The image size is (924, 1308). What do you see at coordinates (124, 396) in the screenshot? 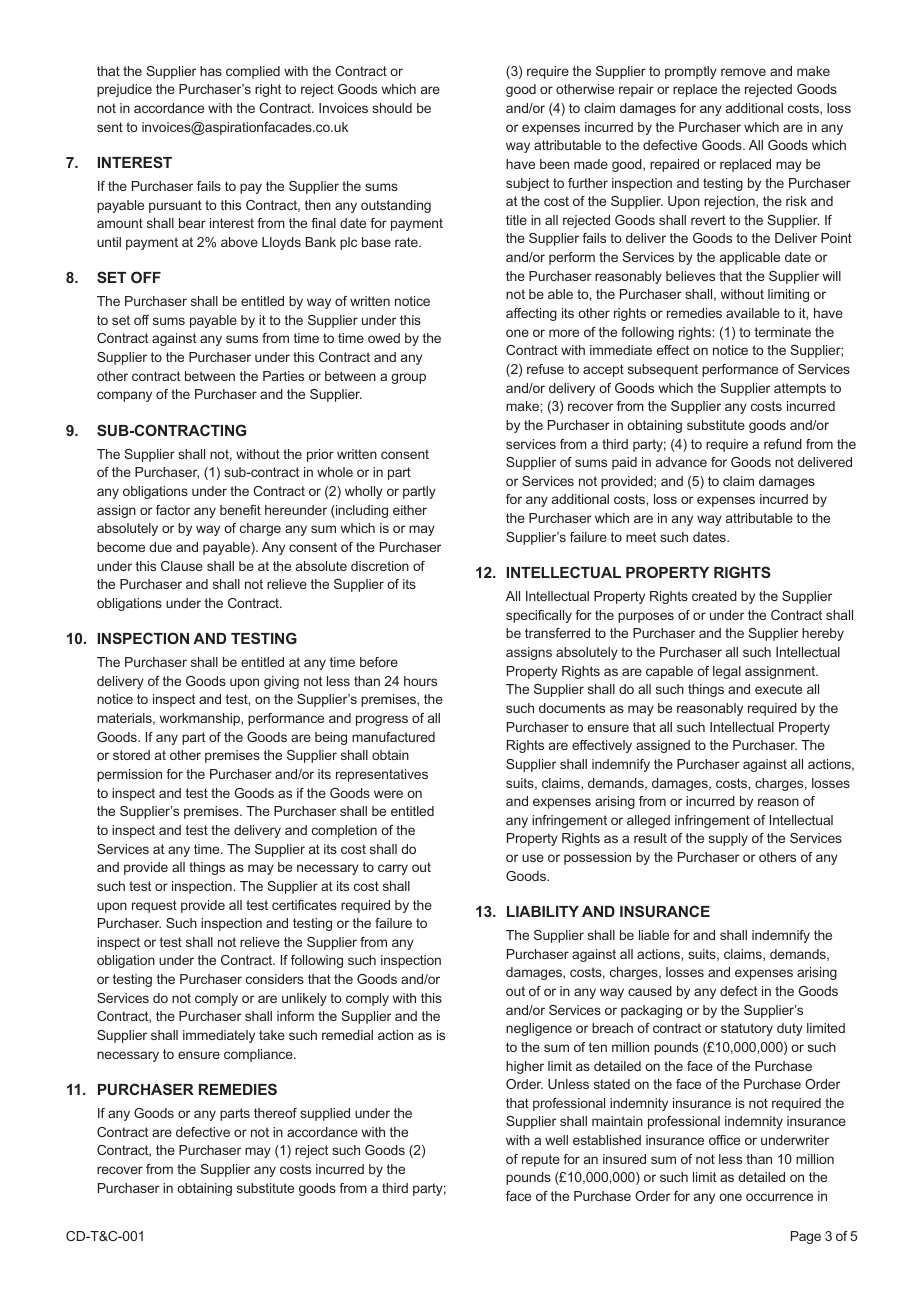
I see `company` at bounding box center [124, 396].
